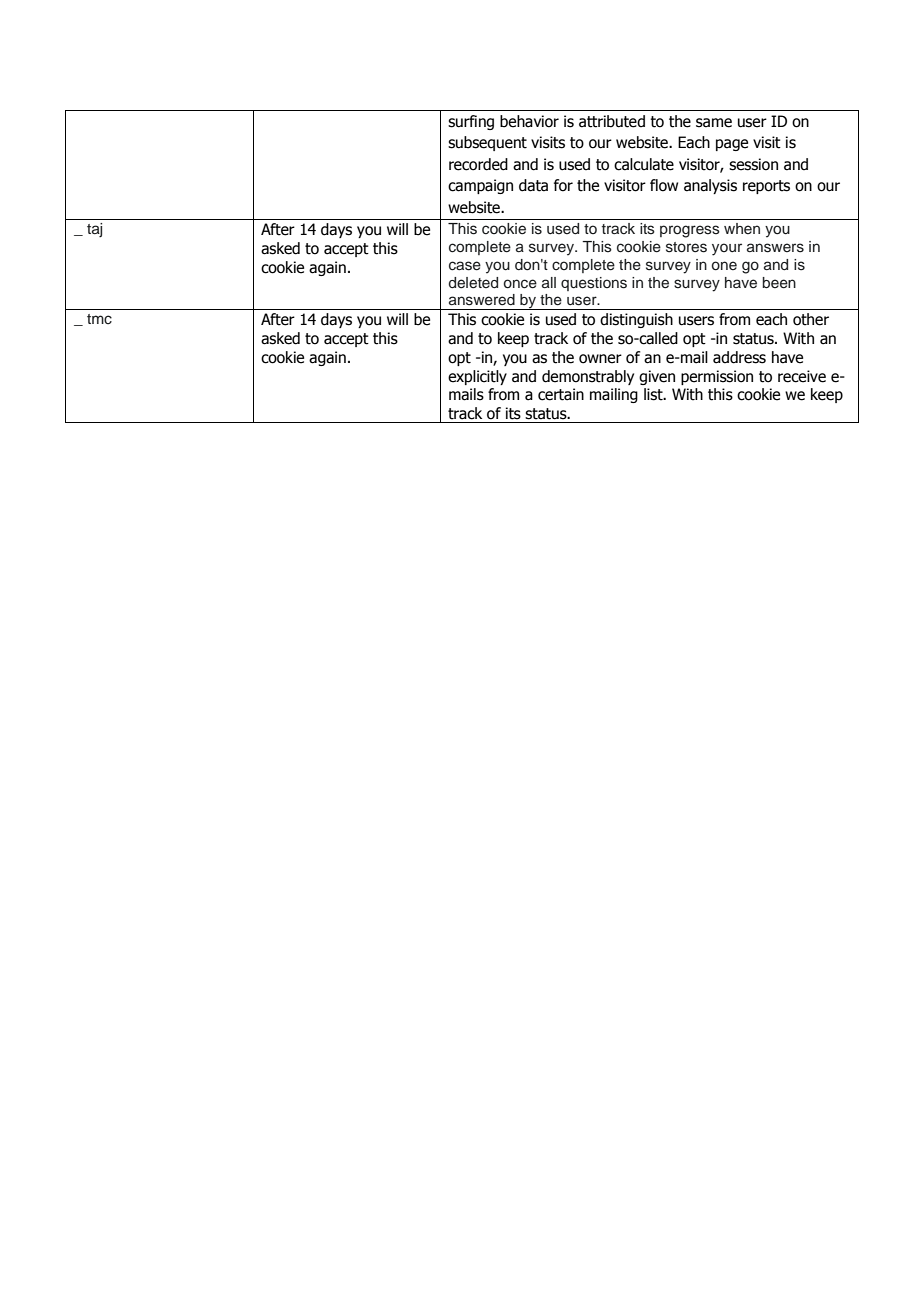 The width and height of the page is (924, 1308). Describe the element at coordinates (482, 300) in the page. I see `answered` at that location.
